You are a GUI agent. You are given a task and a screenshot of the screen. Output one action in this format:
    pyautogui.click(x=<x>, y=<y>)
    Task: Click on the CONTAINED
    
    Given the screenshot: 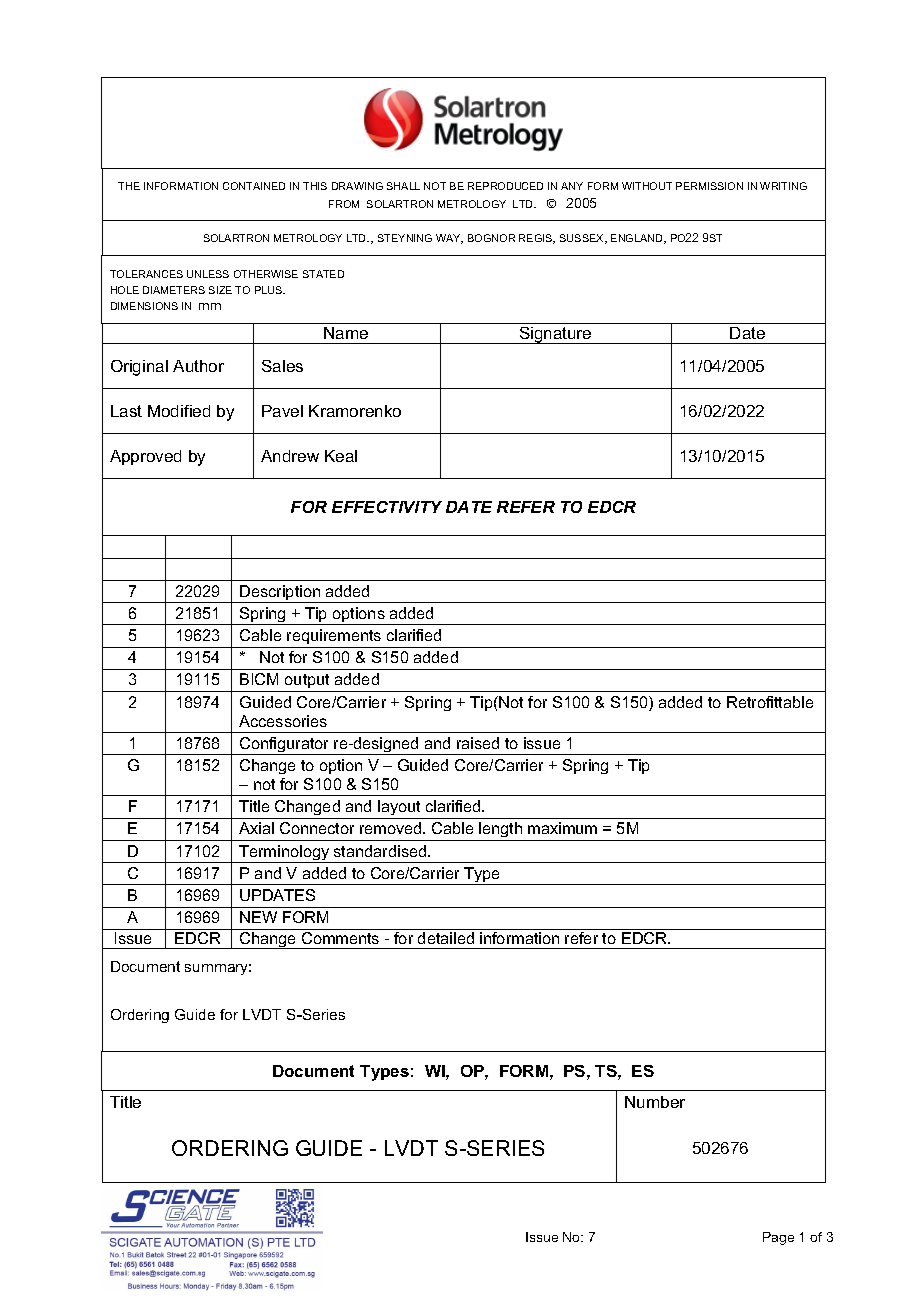 What is the action you would take?
    pyautogui.click(x=254, y=186)
